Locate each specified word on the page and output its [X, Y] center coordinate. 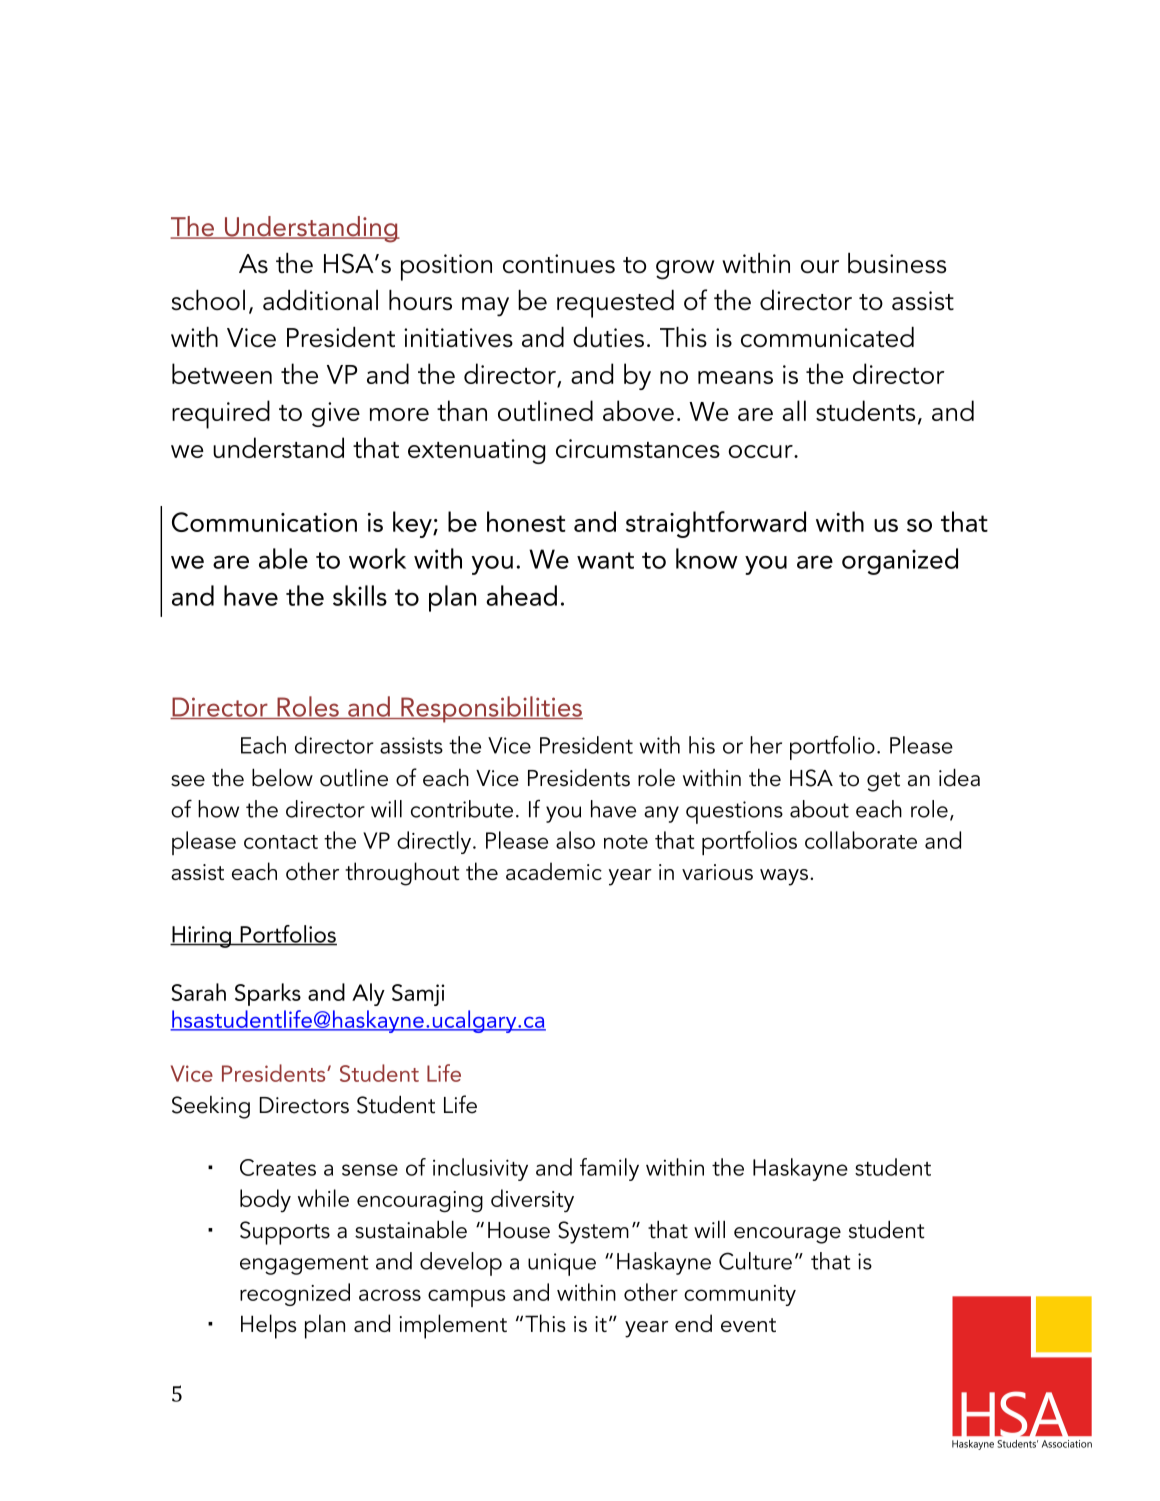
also [575, 840]
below [282, 777]
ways [785, 877]
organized [900, 561]
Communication [264, 522]
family [609, 1169]
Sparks [268, 994]
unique [562, 1264]
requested [615, 304]
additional [320, 300]
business [897, 263]
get [883, 782]
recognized [295, 1294]
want [605, 560]
